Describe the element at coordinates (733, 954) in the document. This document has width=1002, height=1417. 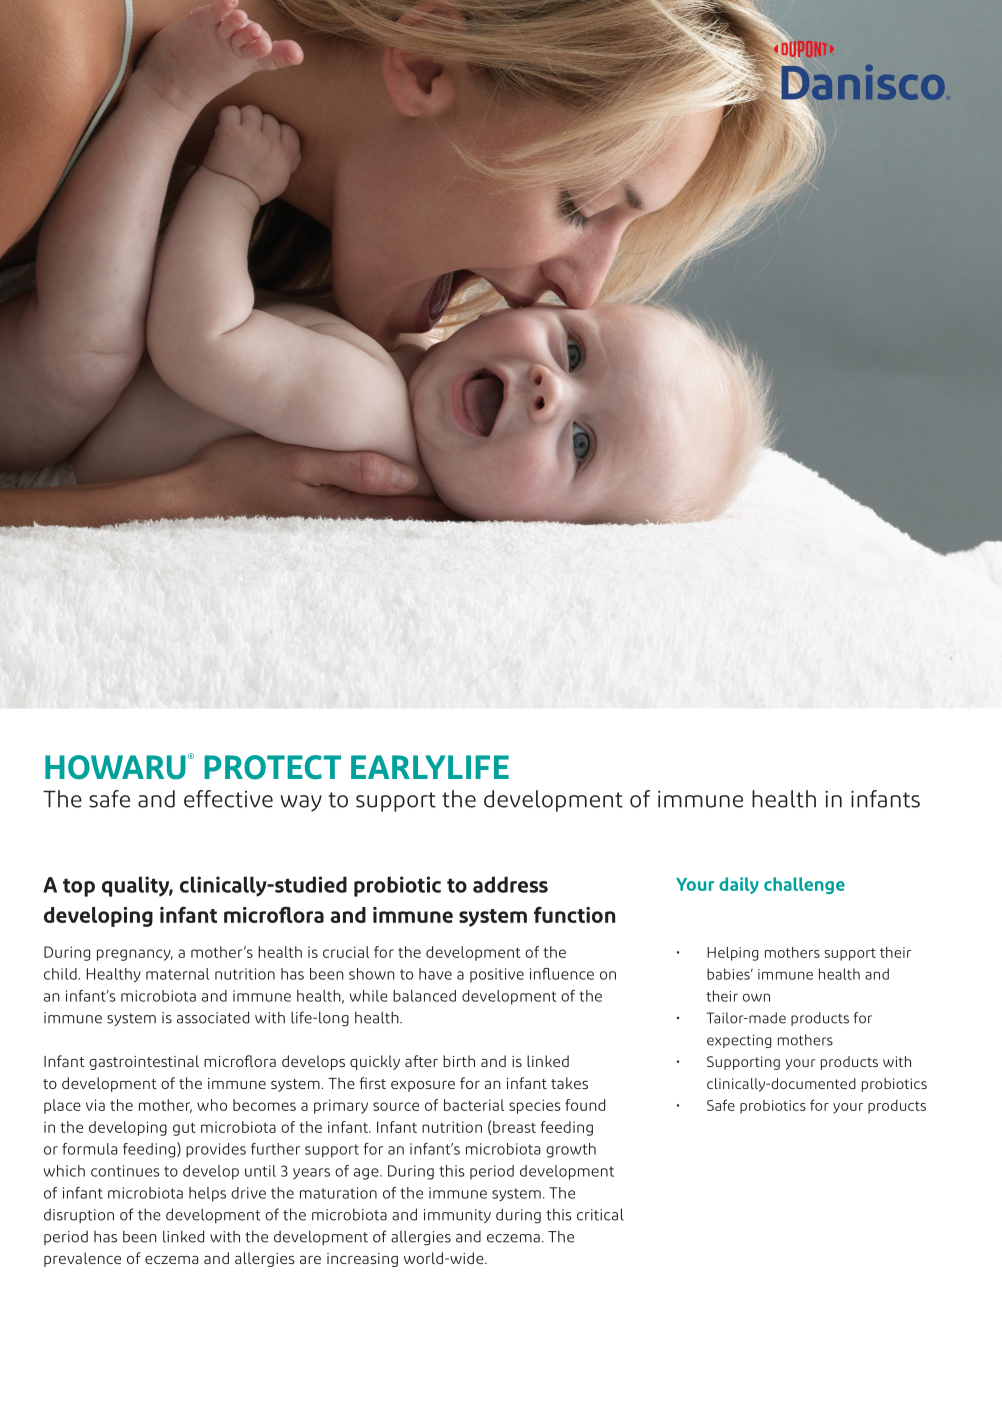
I see `Helping` at that location.
